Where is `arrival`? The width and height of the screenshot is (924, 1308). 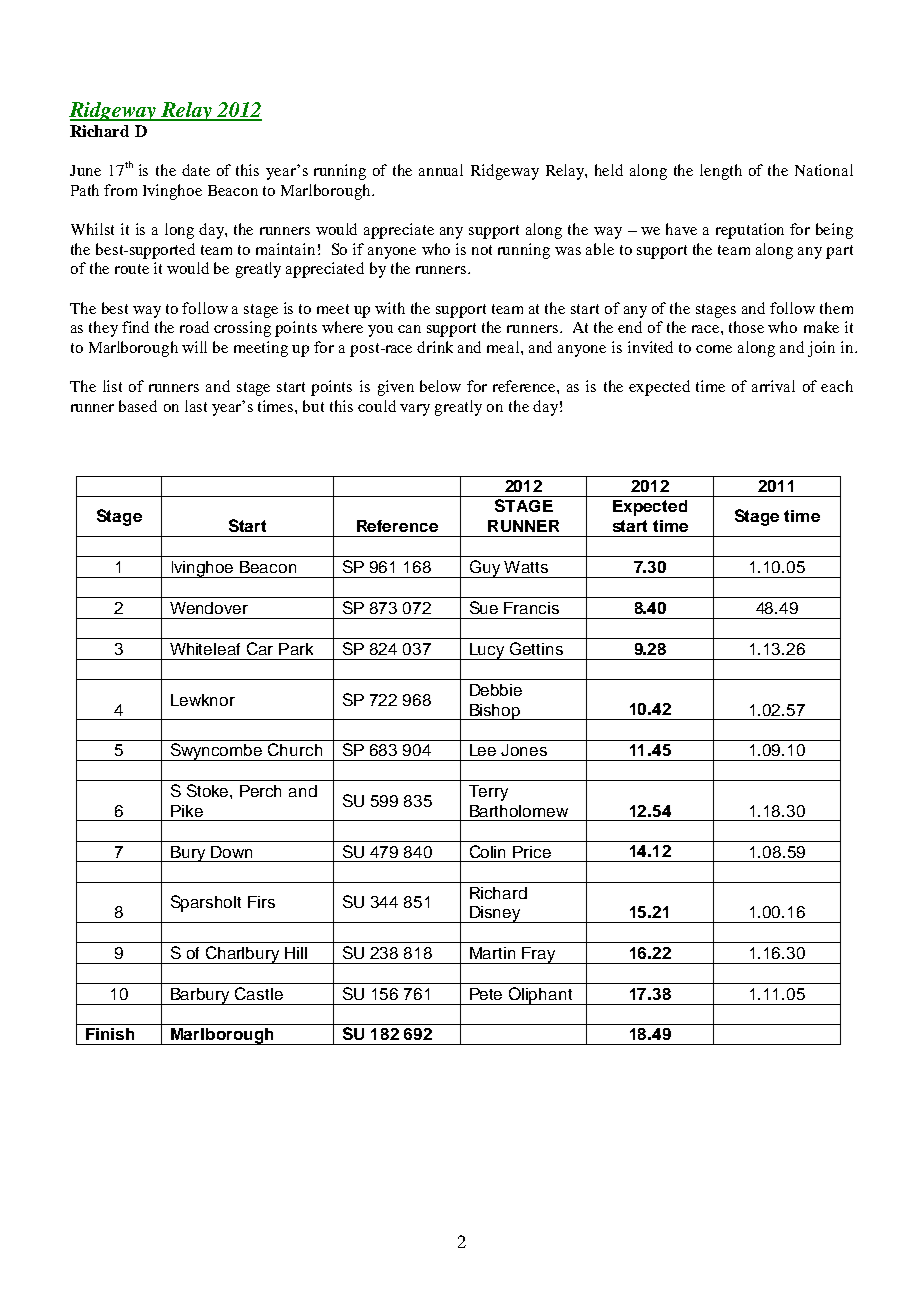 arrival is located at coordinates (773, 386).
